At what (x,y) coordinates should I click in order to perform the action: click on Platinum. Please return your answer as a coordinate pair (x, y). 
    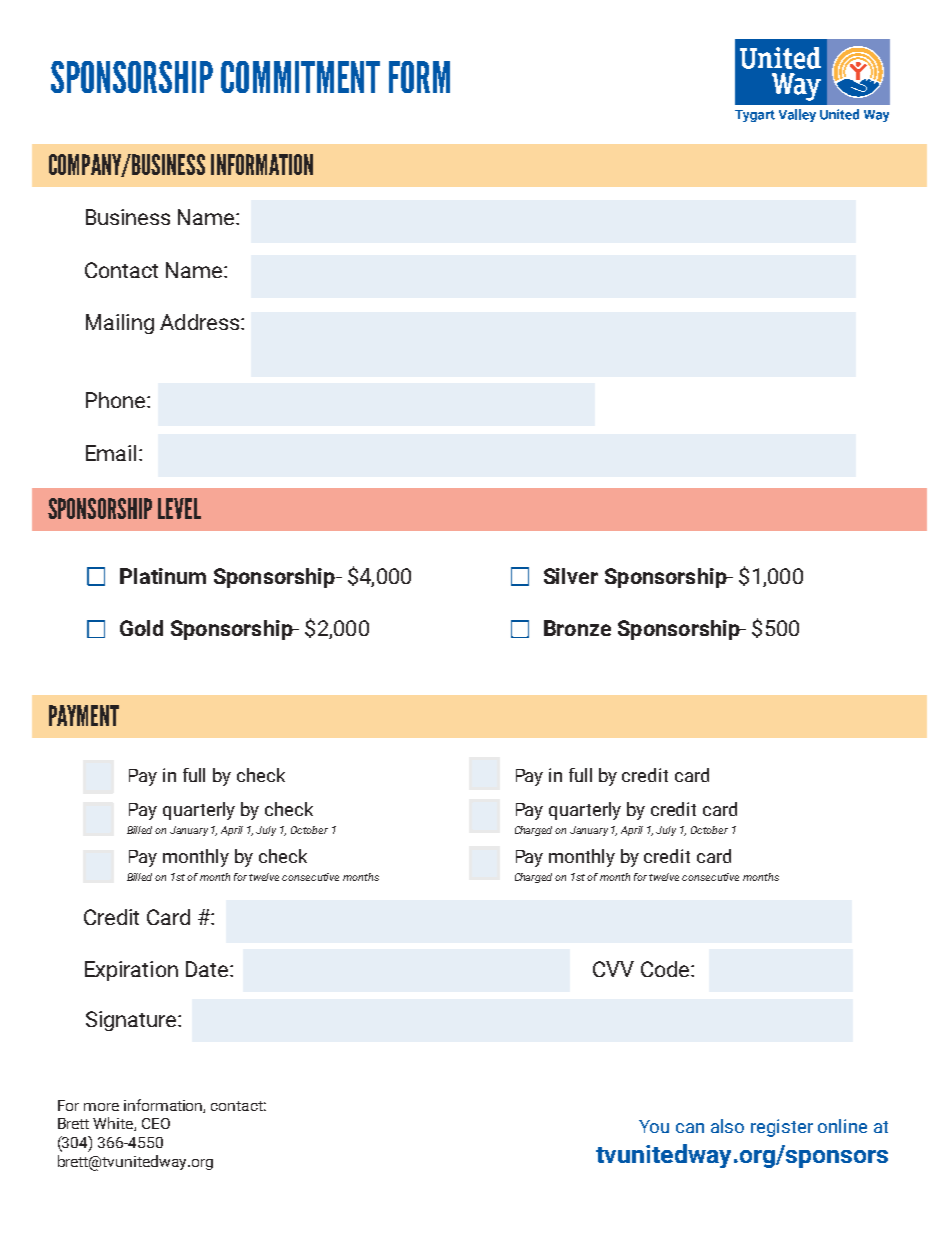
    Looking at the image, I should click on (163, 576).
